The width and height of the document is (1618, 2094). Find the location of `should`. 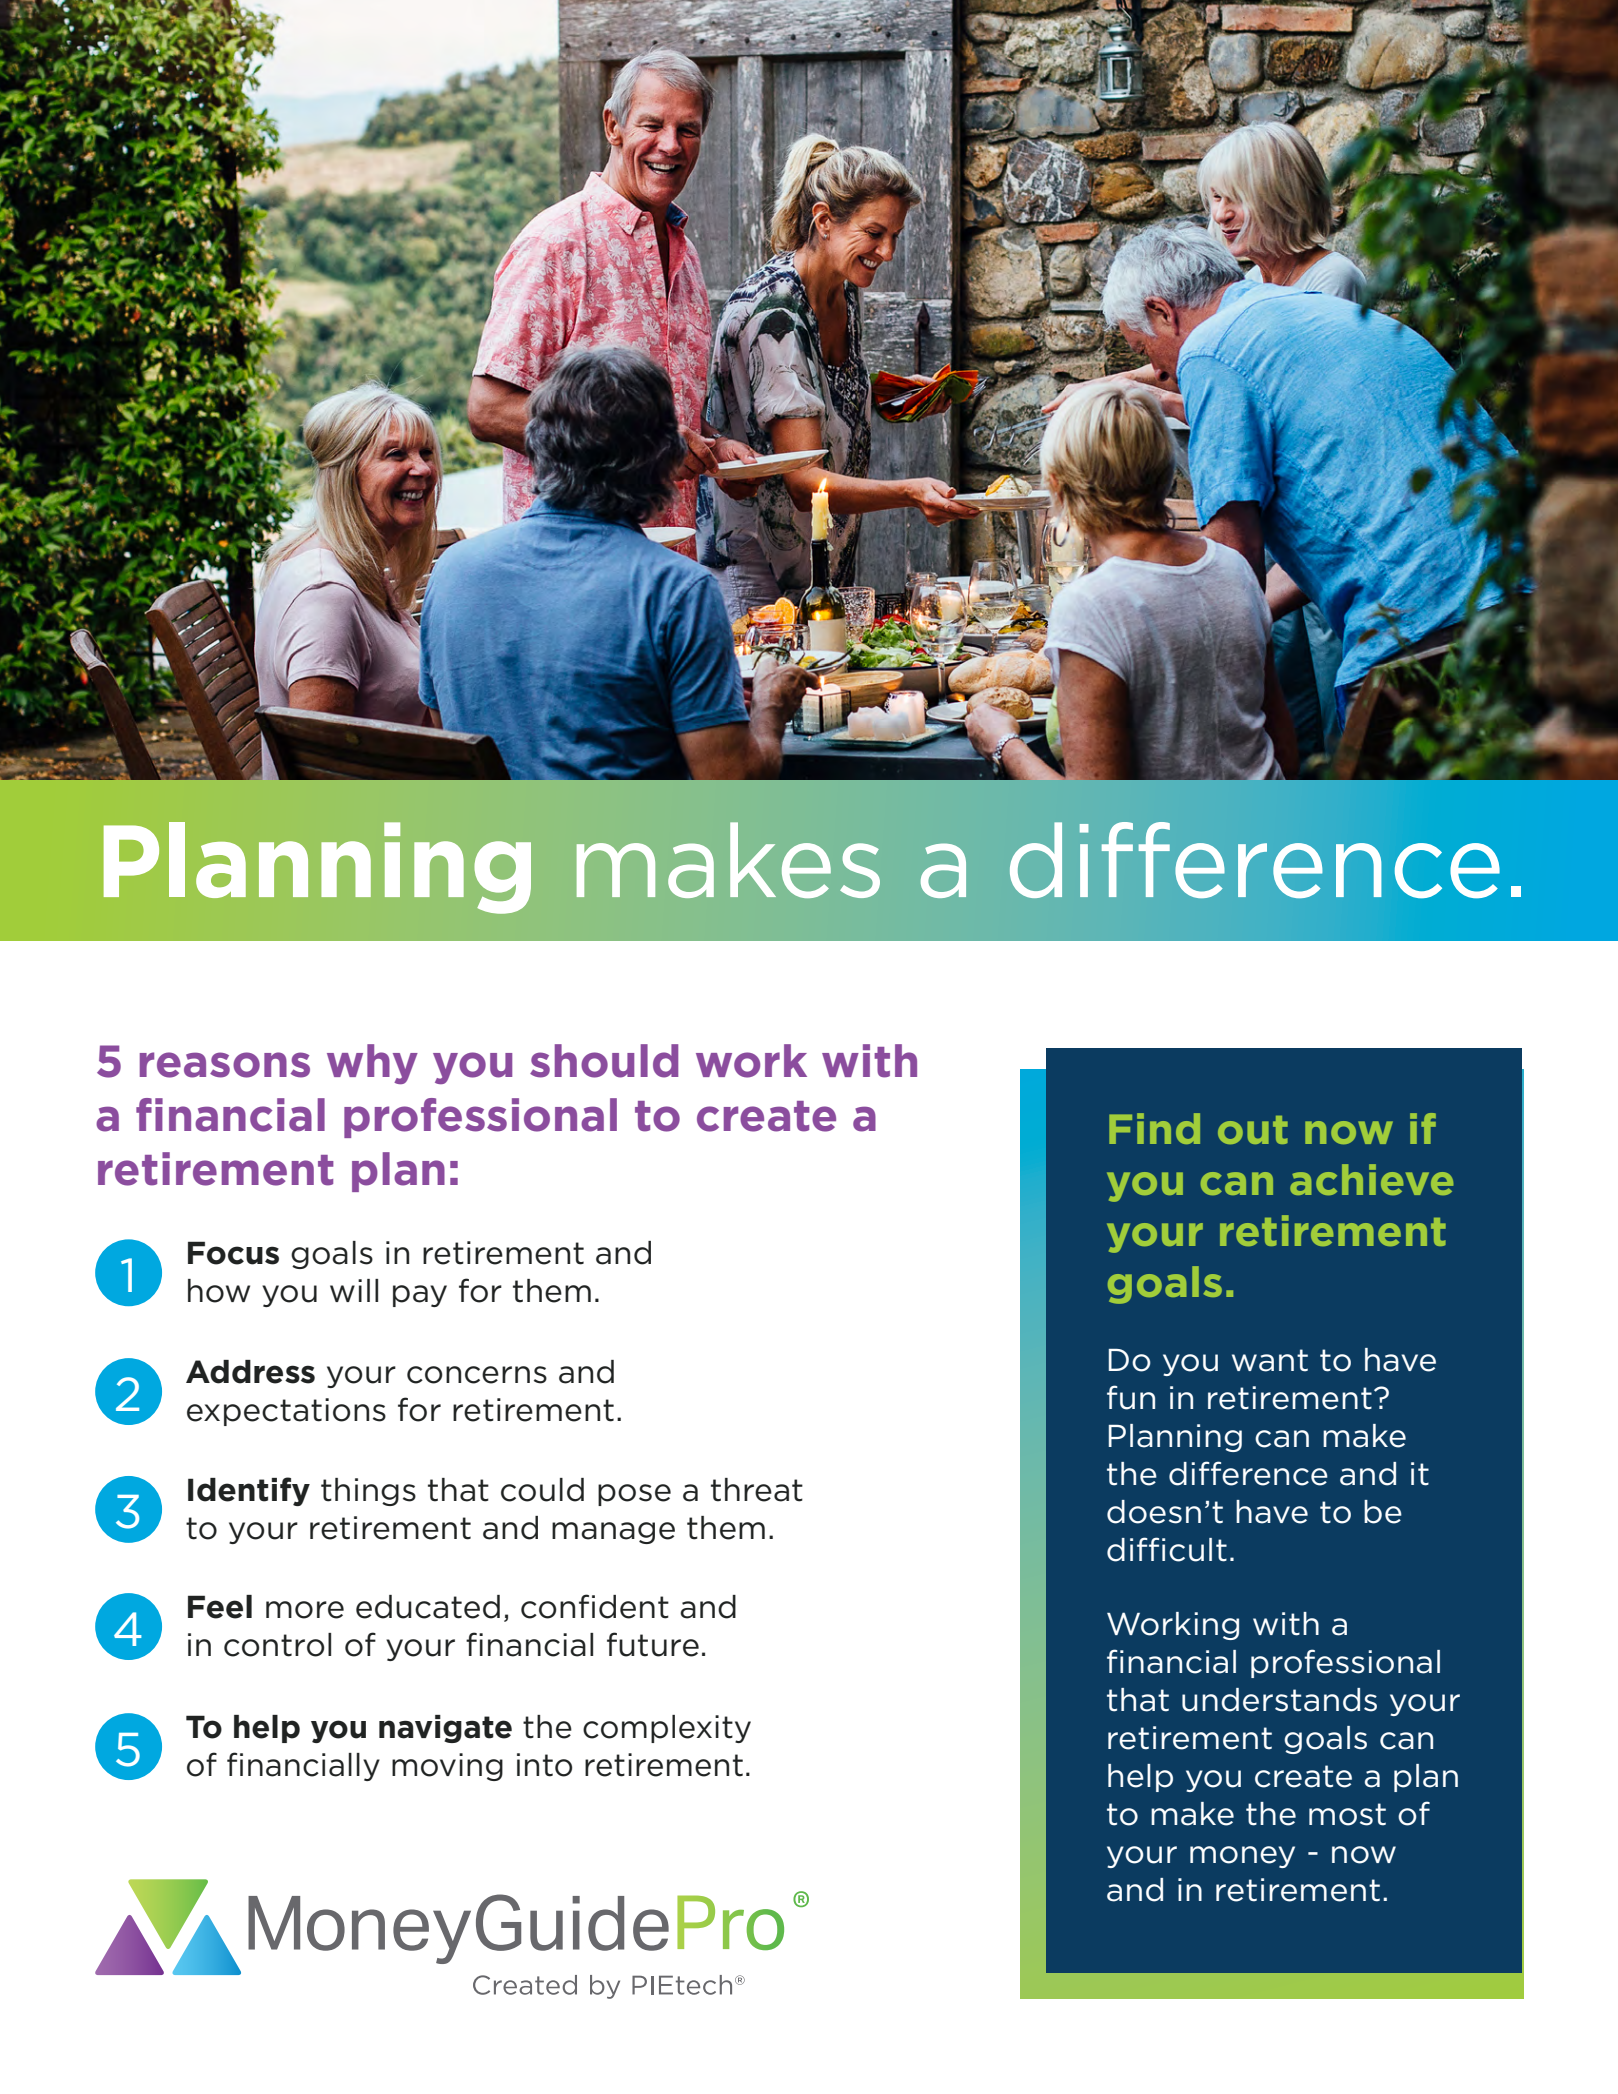

should is located at coordinates (604, 1061).
